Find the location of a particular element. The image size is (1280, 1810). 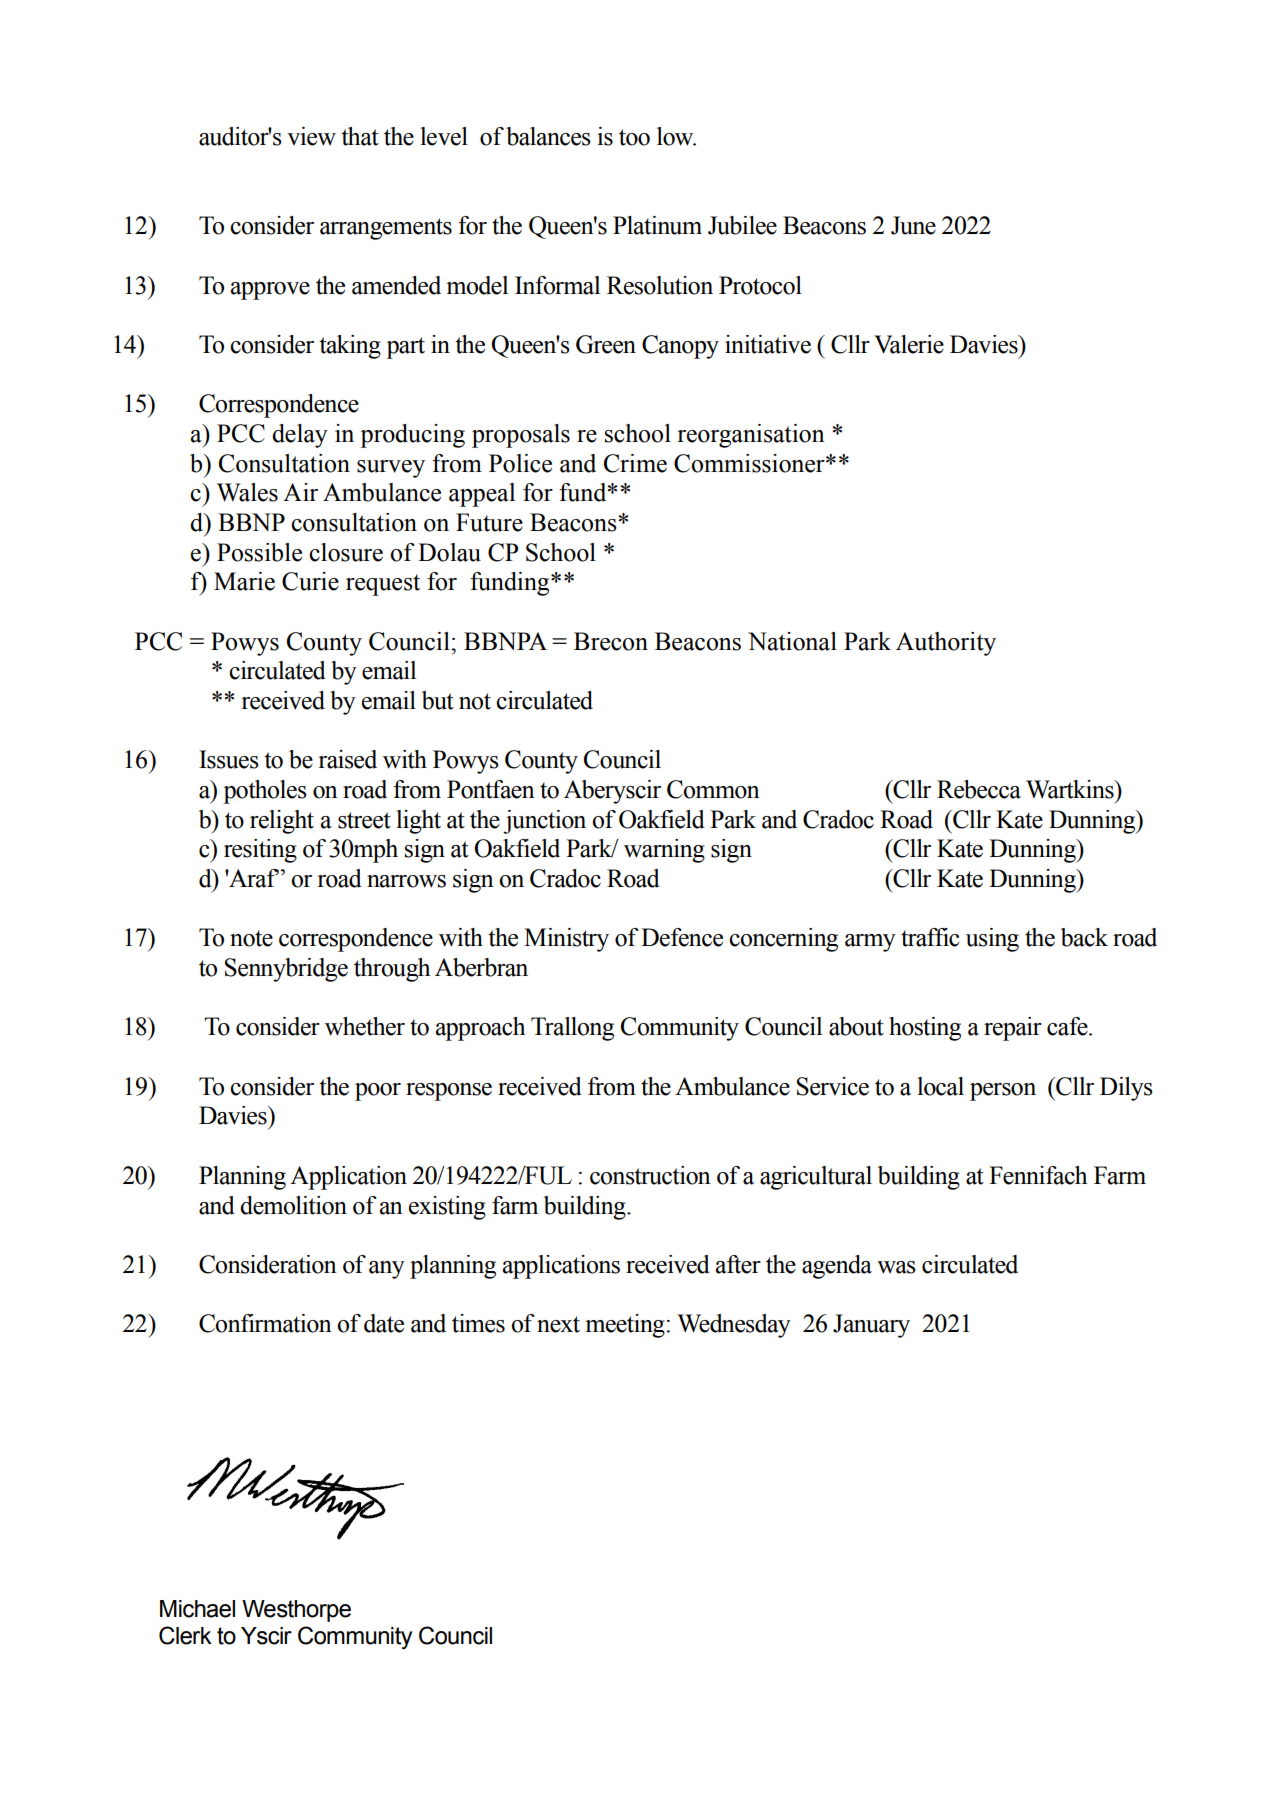

Possible is located at coordinates (259, 552).
